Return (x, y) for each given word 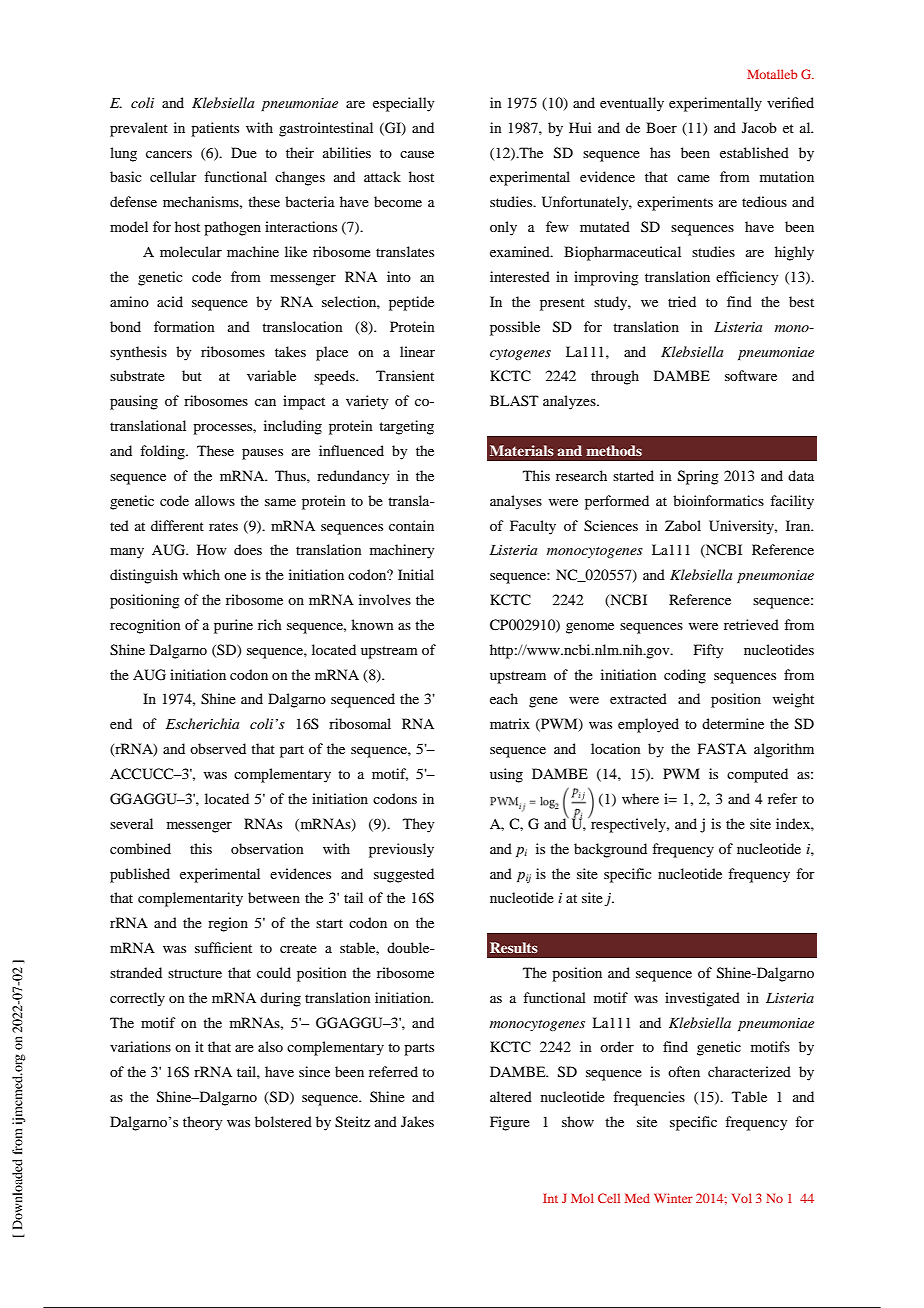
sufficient (223, 947)
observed (218, 748)
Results (514, 947)
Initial (416, 574)
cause (417, 154)
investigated (702, 999)
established (754, 152)
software (751, 375)
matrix (510, 723)
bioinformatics (718, 500)
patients (215, 129)
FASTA (722, 749)
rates (223, 526)
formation (184, 326)
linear (417, 351)
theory (202, 1123)
